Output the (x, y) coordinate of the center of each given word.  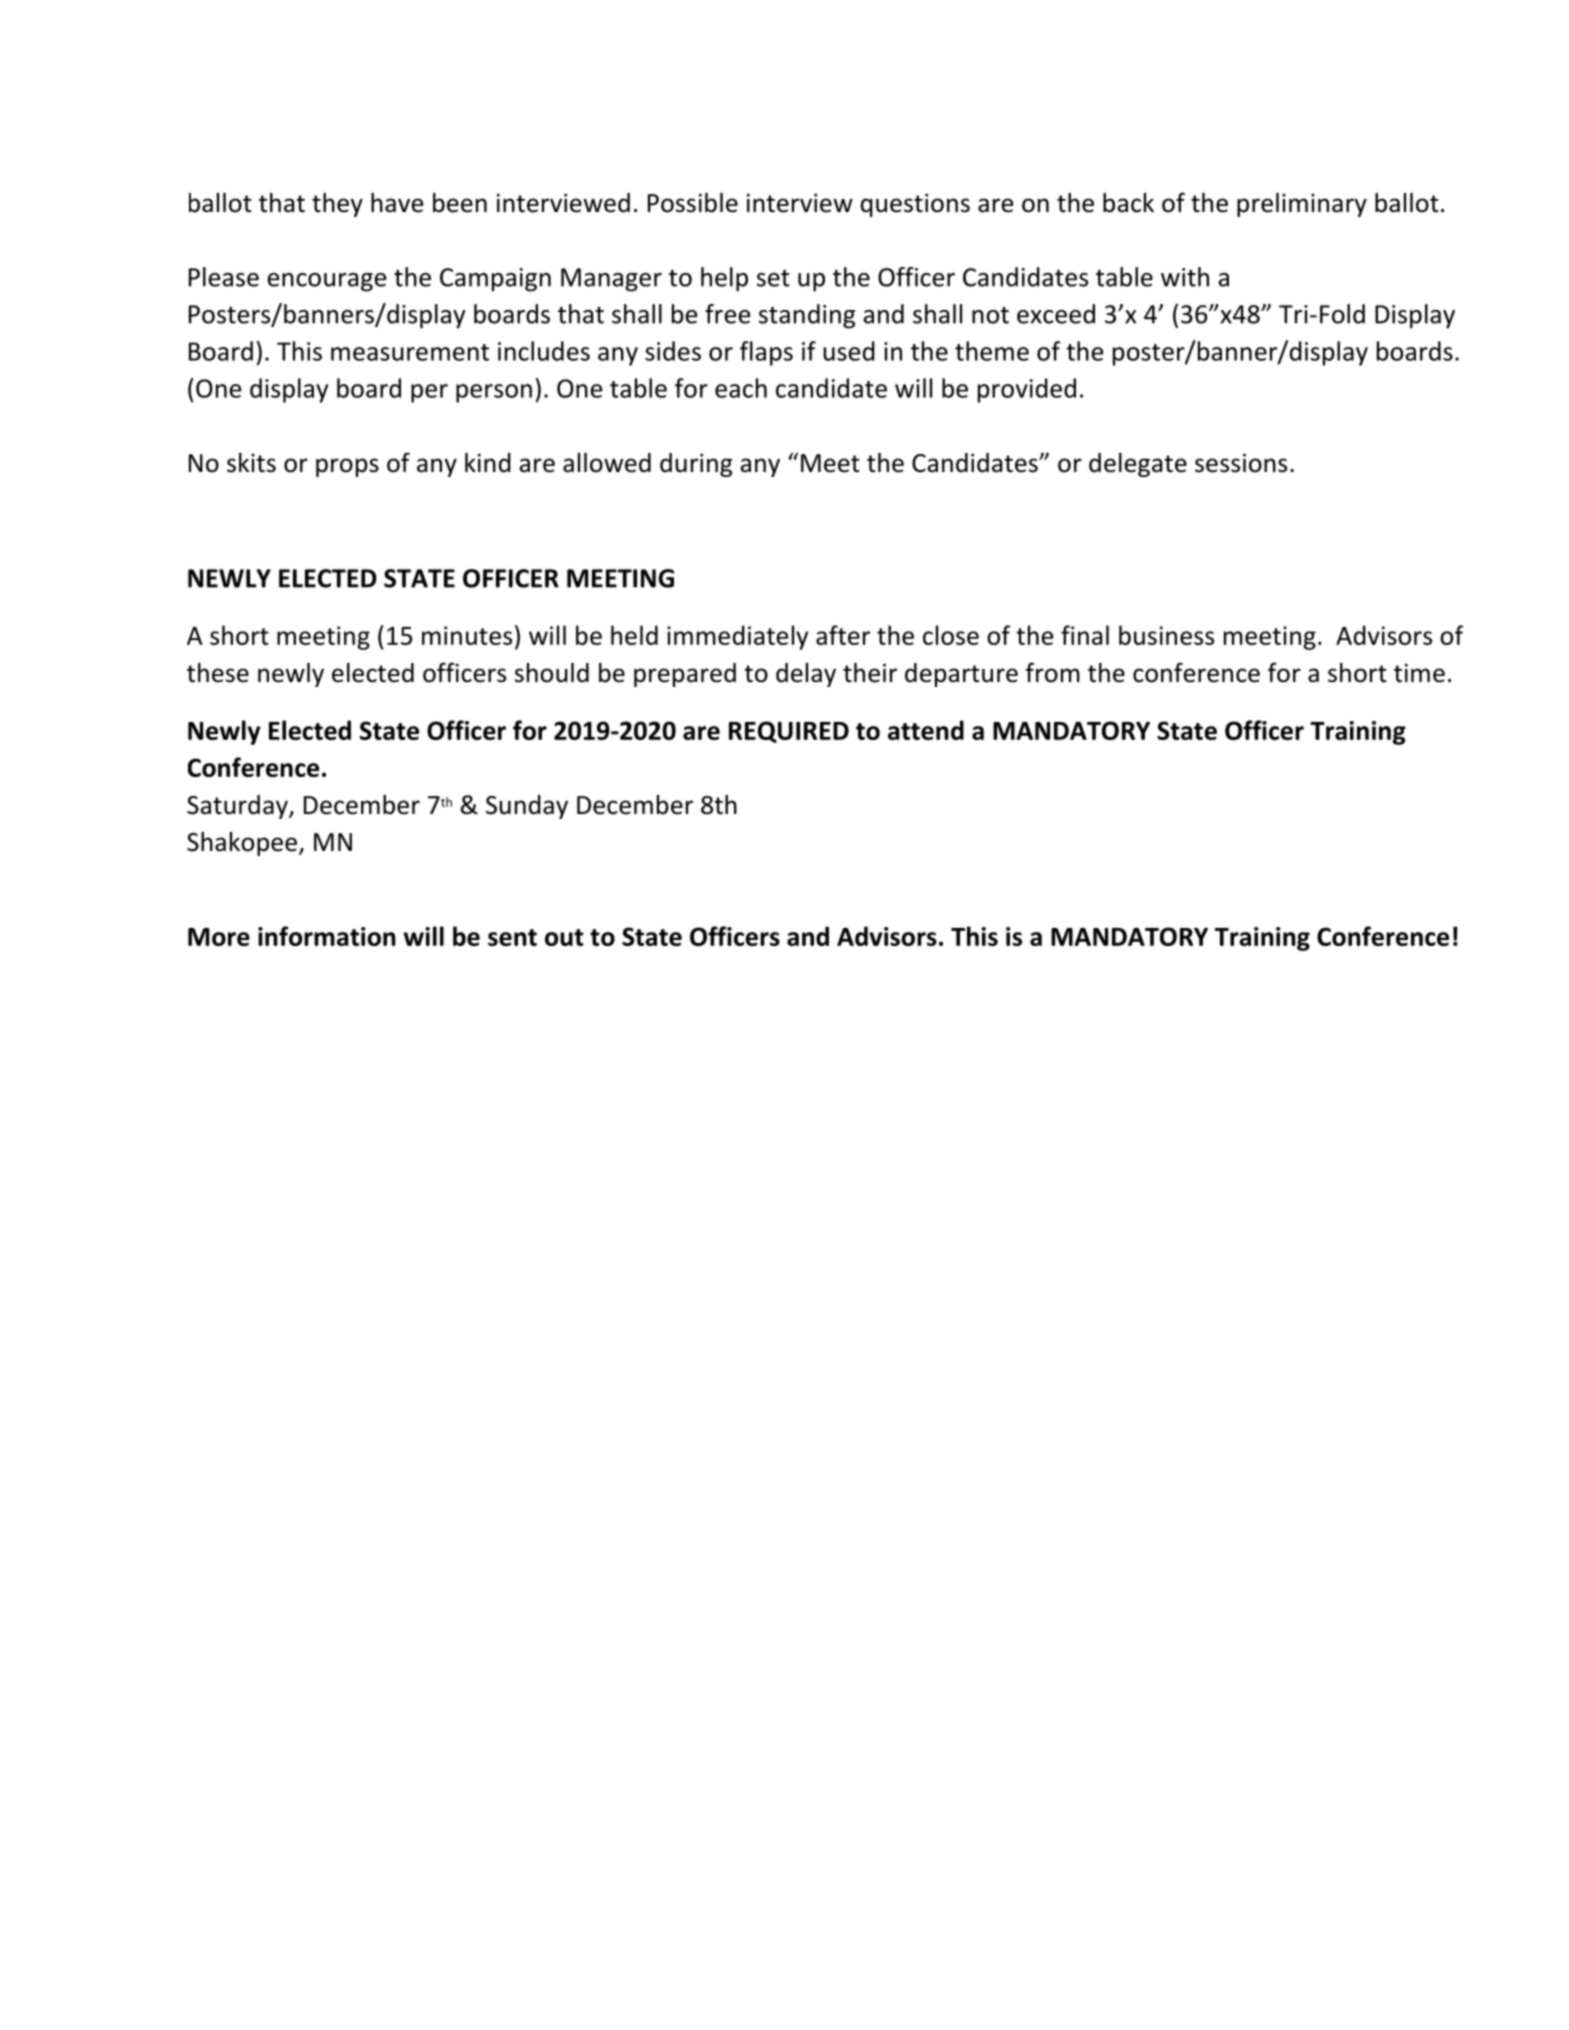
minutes (467, 635)
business (1166, 635)
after (843, 635)
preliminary (1302, 205)
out (564, 937)
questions (915, 205)
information (327, 936)
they (337, 205)
